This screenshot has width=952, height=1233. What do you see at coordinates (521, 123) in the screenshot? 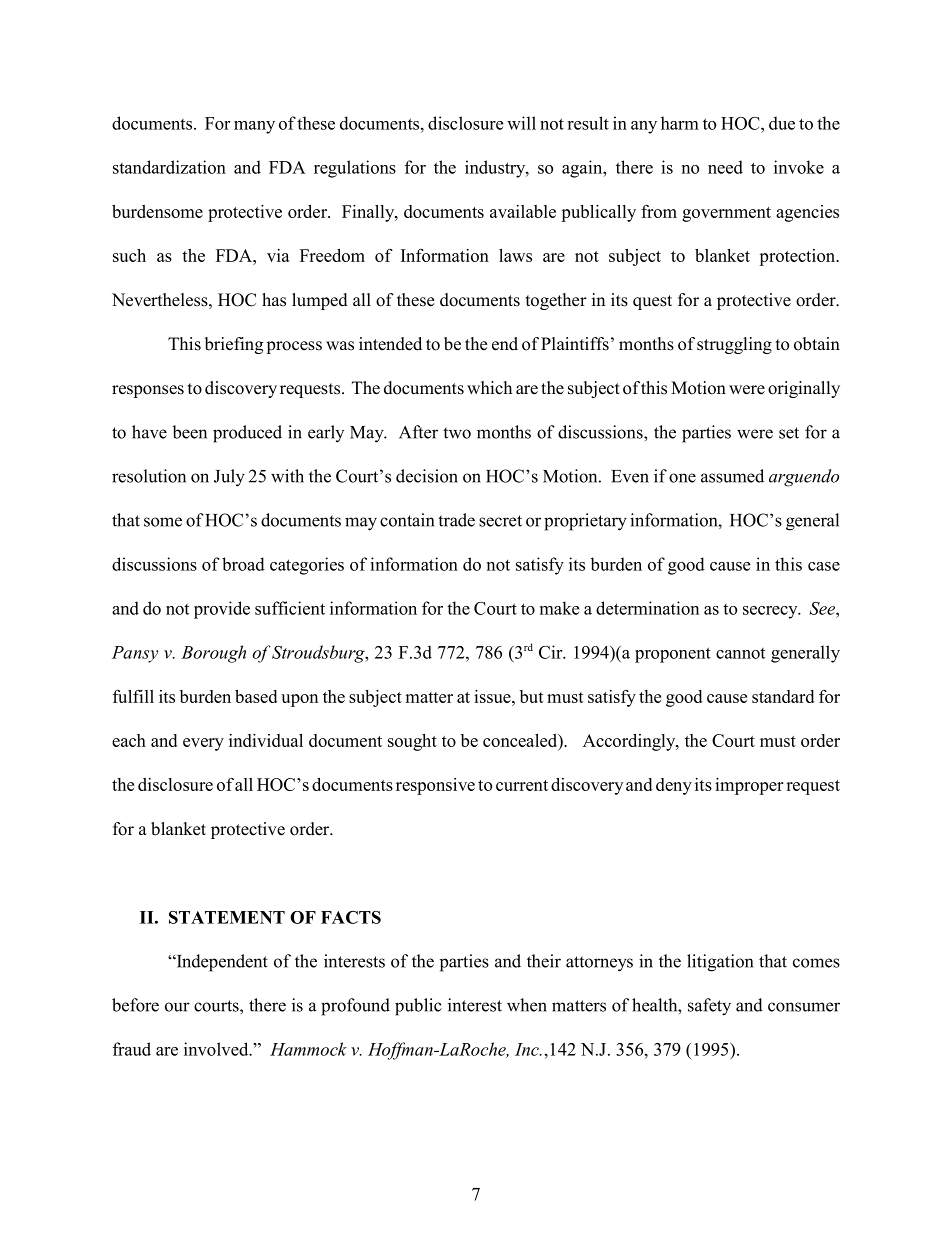
I see `will` at bounding box center [521, 123].
